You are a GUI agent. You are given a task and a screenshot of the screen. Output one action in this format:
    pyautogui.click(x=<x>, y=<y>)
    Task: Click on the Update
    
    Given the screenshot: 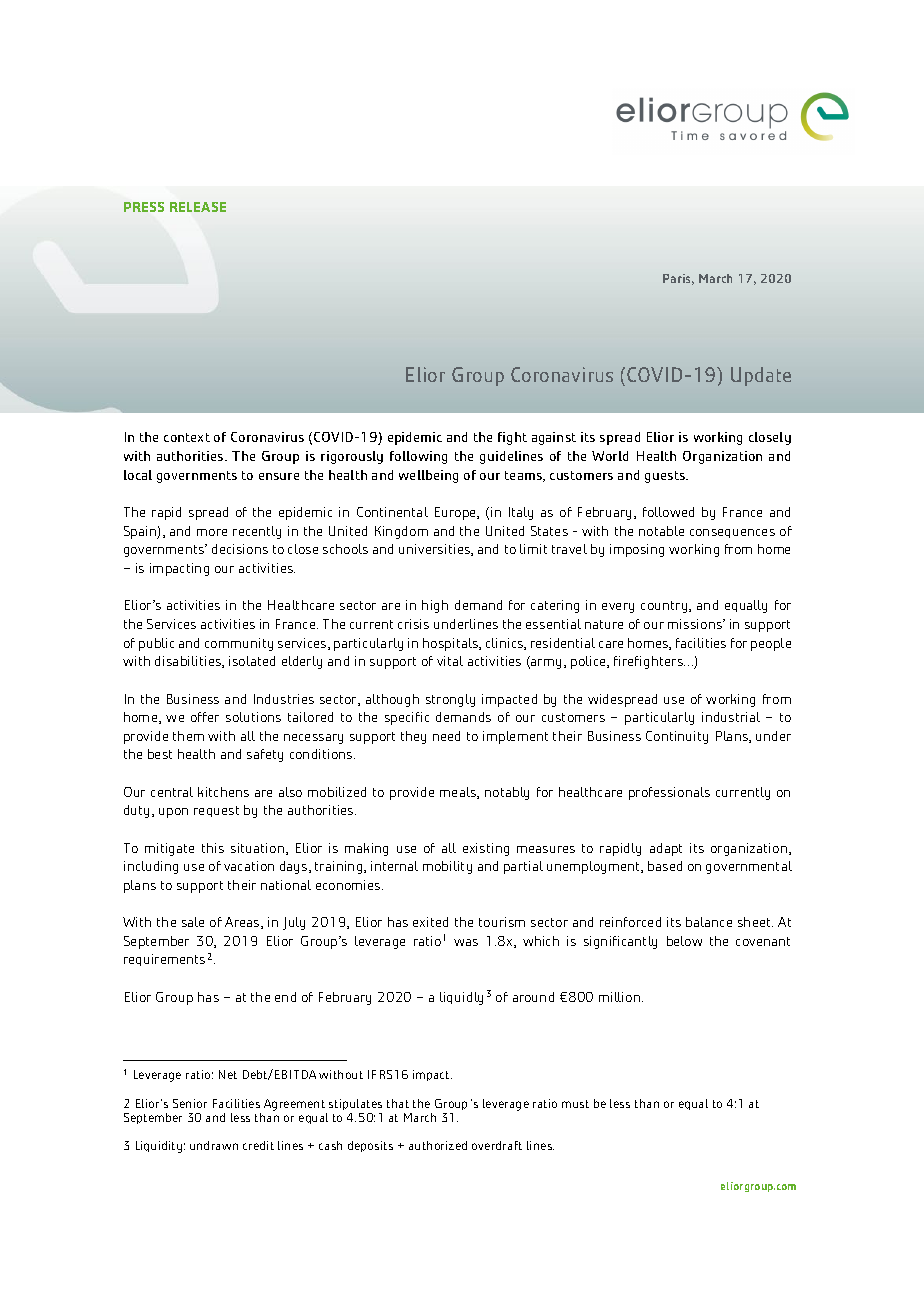 What is the action you would take?
    pyautogui.click(x=761, y=376)
